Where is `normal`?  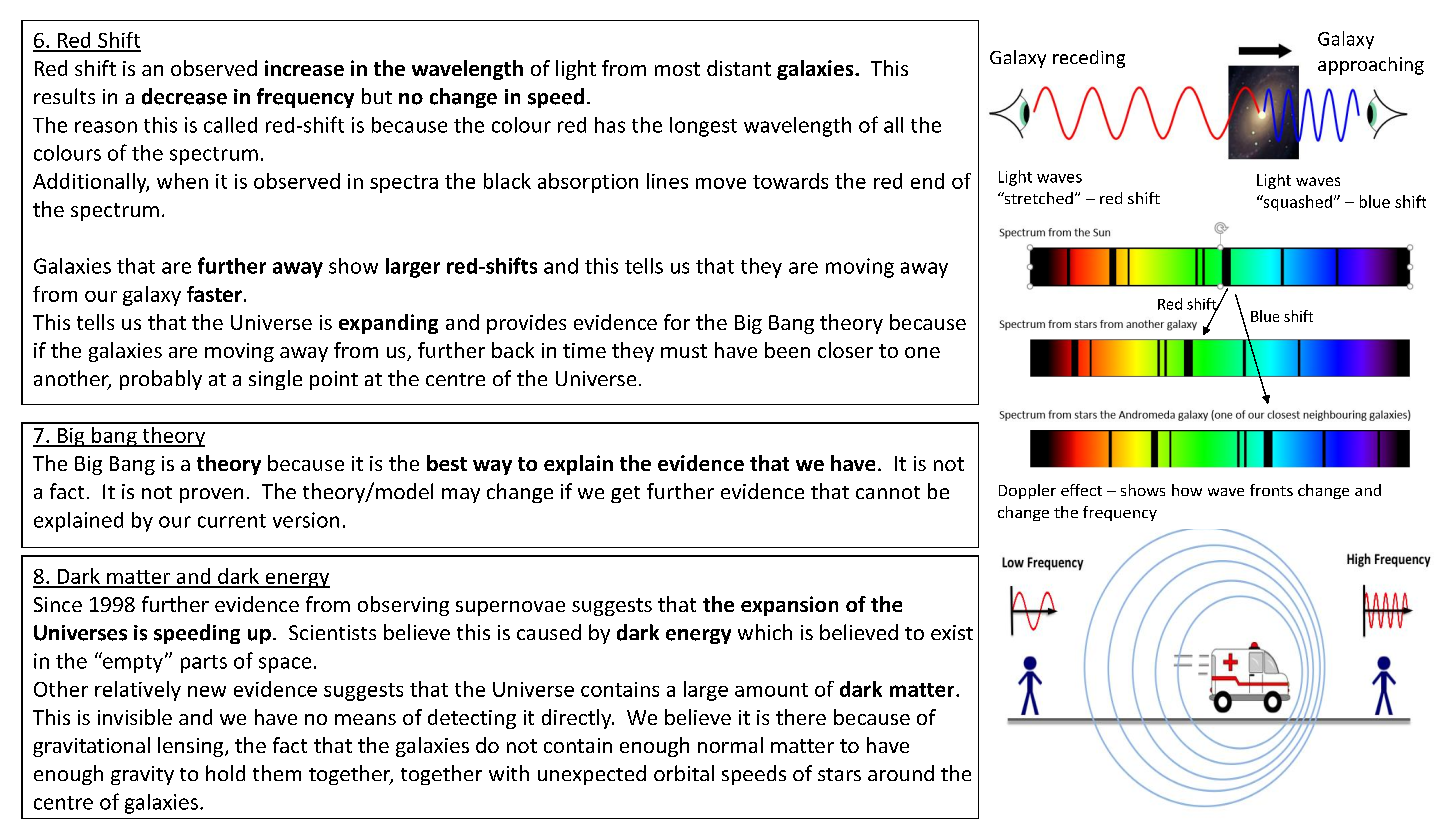 normal is located at coordinates (730, 745).
